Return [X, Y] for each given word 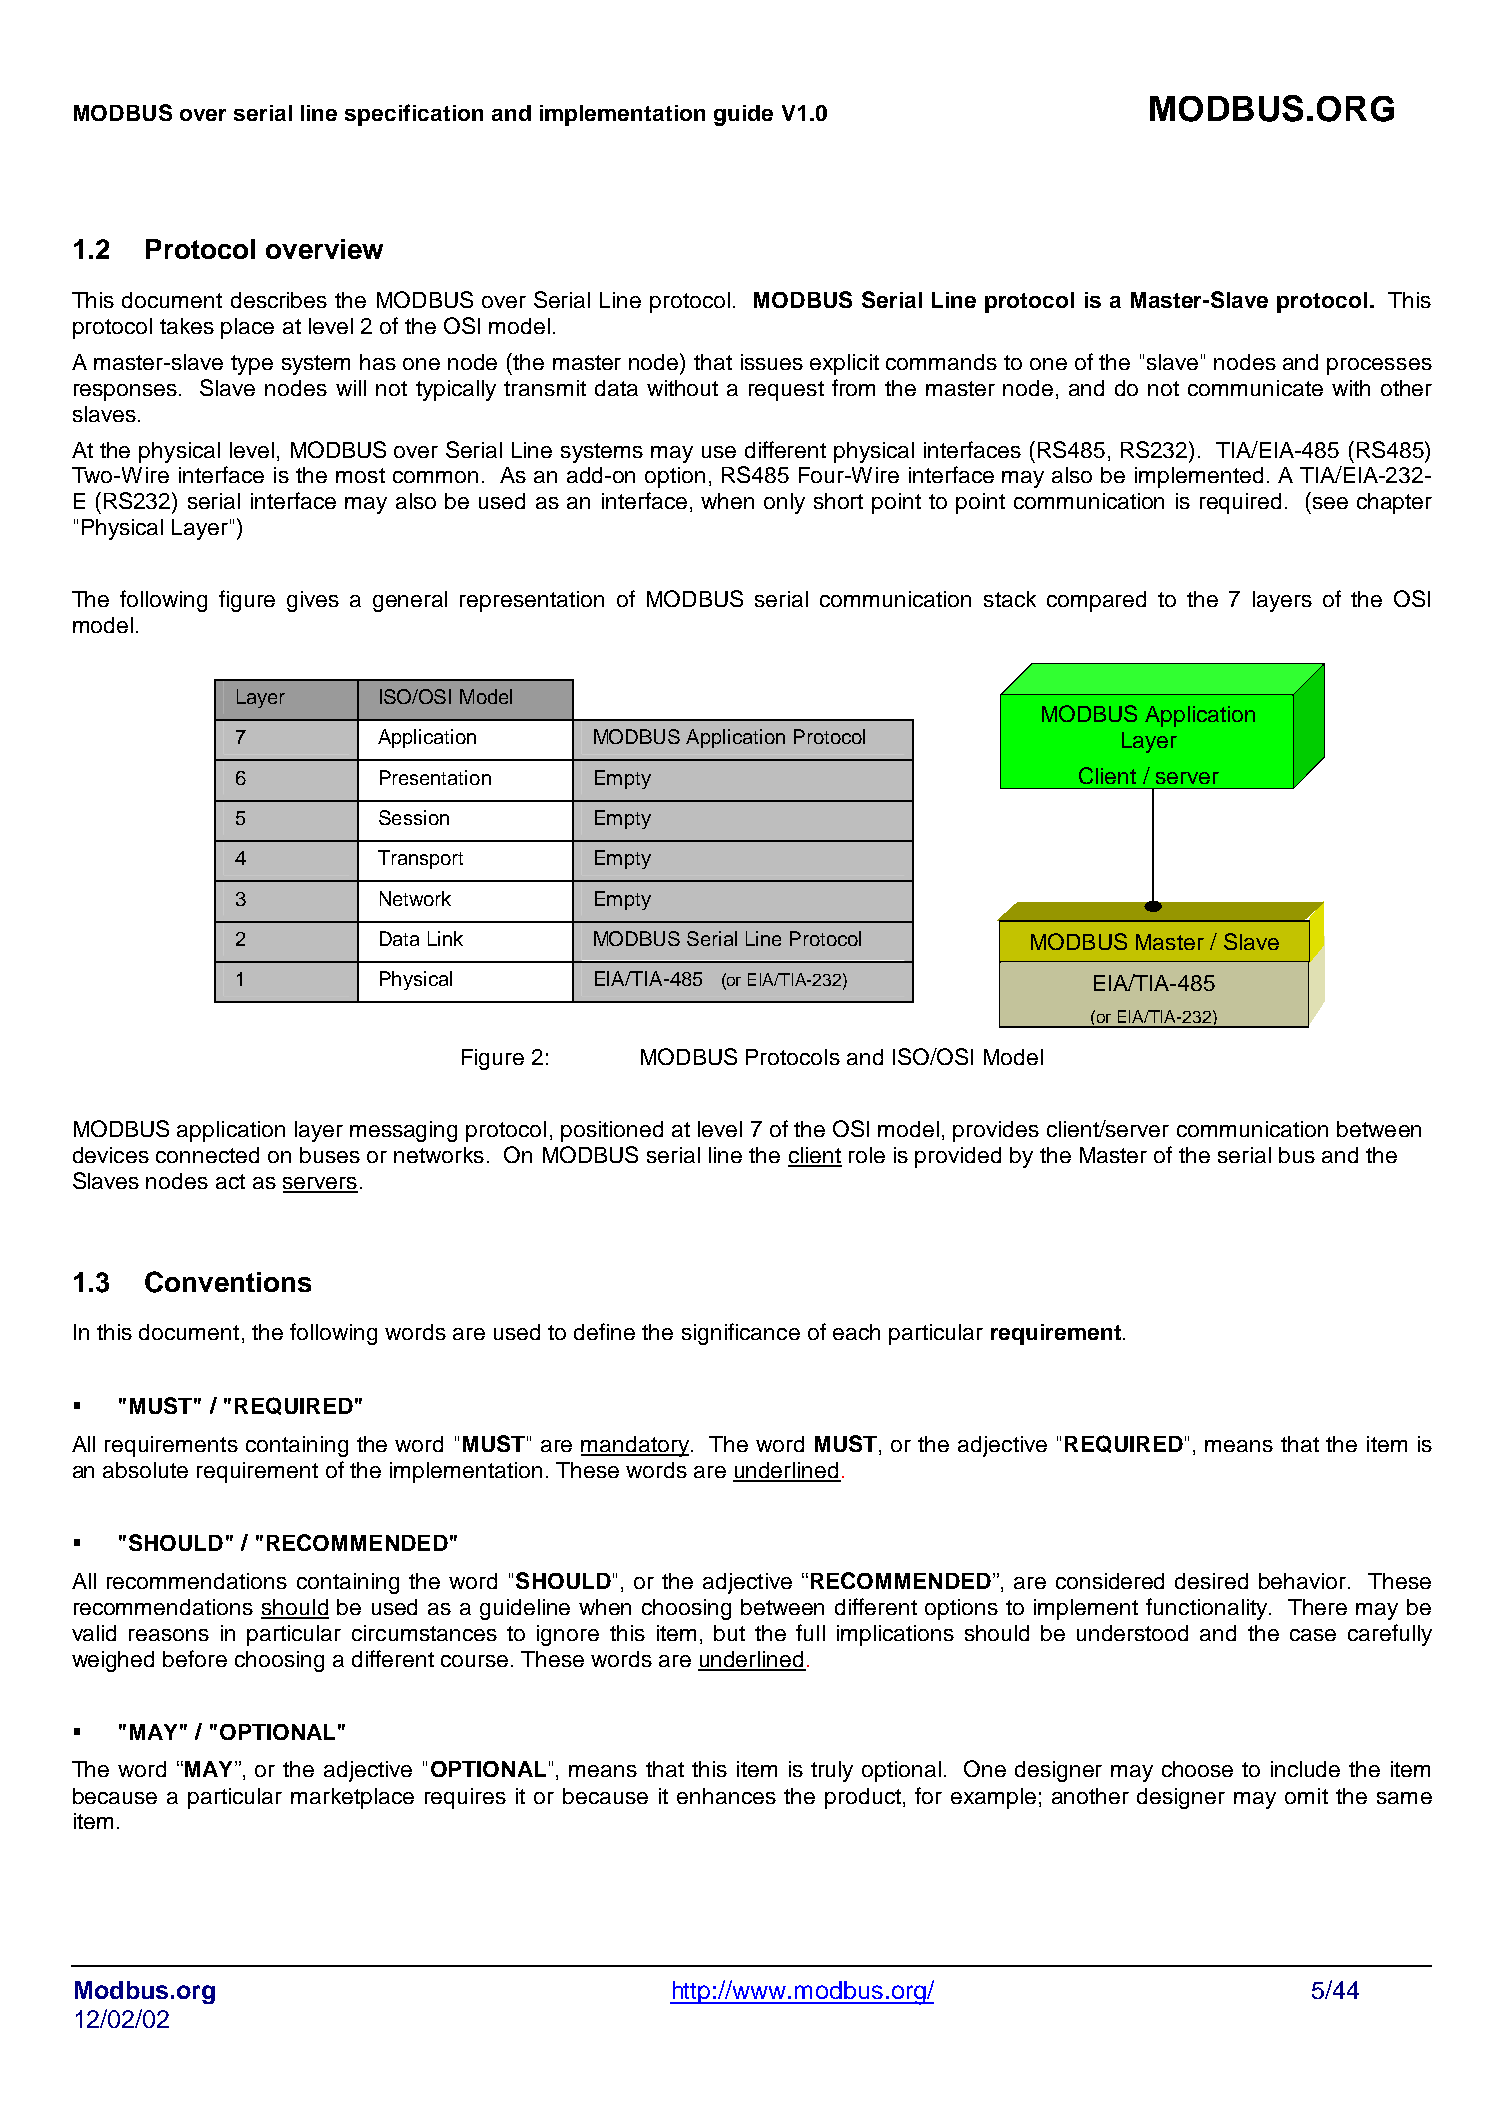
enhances [726, 1796]
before [195, 1658]
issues [772, 362]
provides [996, 1131]
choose [1197, 1769]
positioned [612, 1131]
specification [414, 115]
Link [445, 938]
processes [1379, 366]
